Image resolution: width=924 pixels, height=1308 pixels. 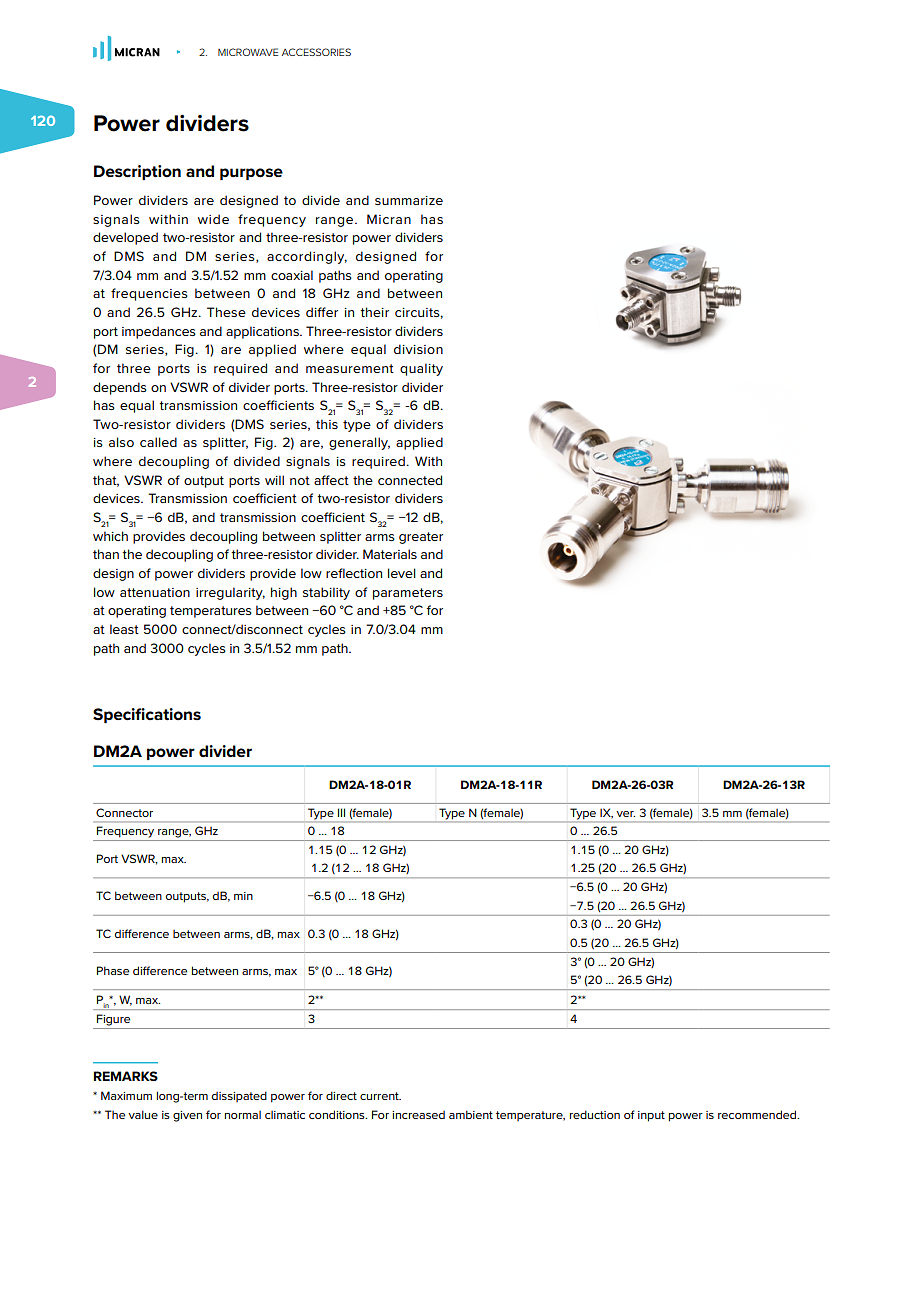 I want to click on Microwave, so click(x=248, y=52).
